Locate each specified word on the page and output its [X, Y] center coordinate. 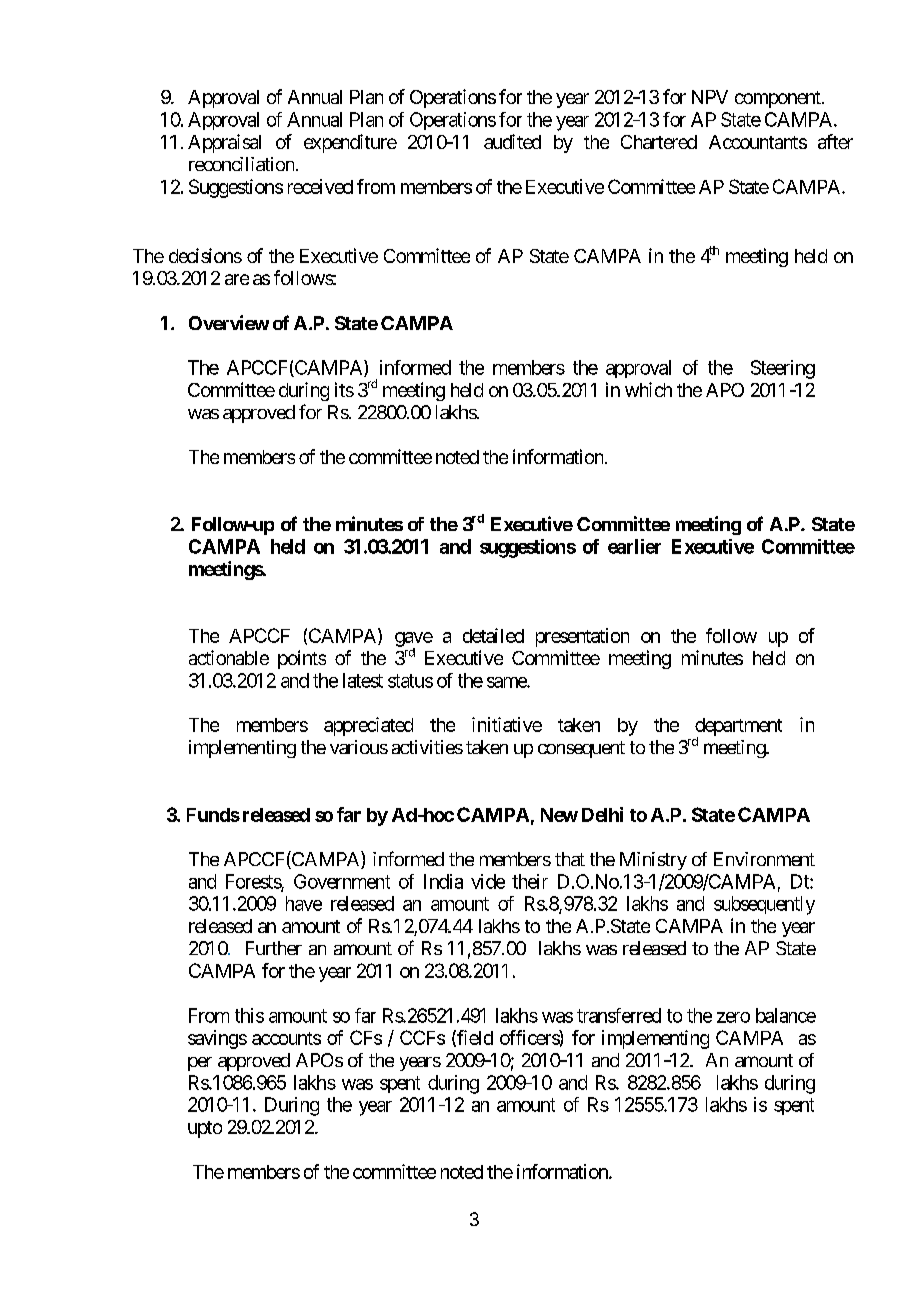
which [648, 389]
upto [205, 1129]
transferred [619, 1015]
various [359, 747]
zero [733, 1017]
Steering [783, 369]
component [779, 99]
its [344, 389]
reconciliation [241, 164]
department [738, 728]
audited [512, 141]
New [559, 815]
